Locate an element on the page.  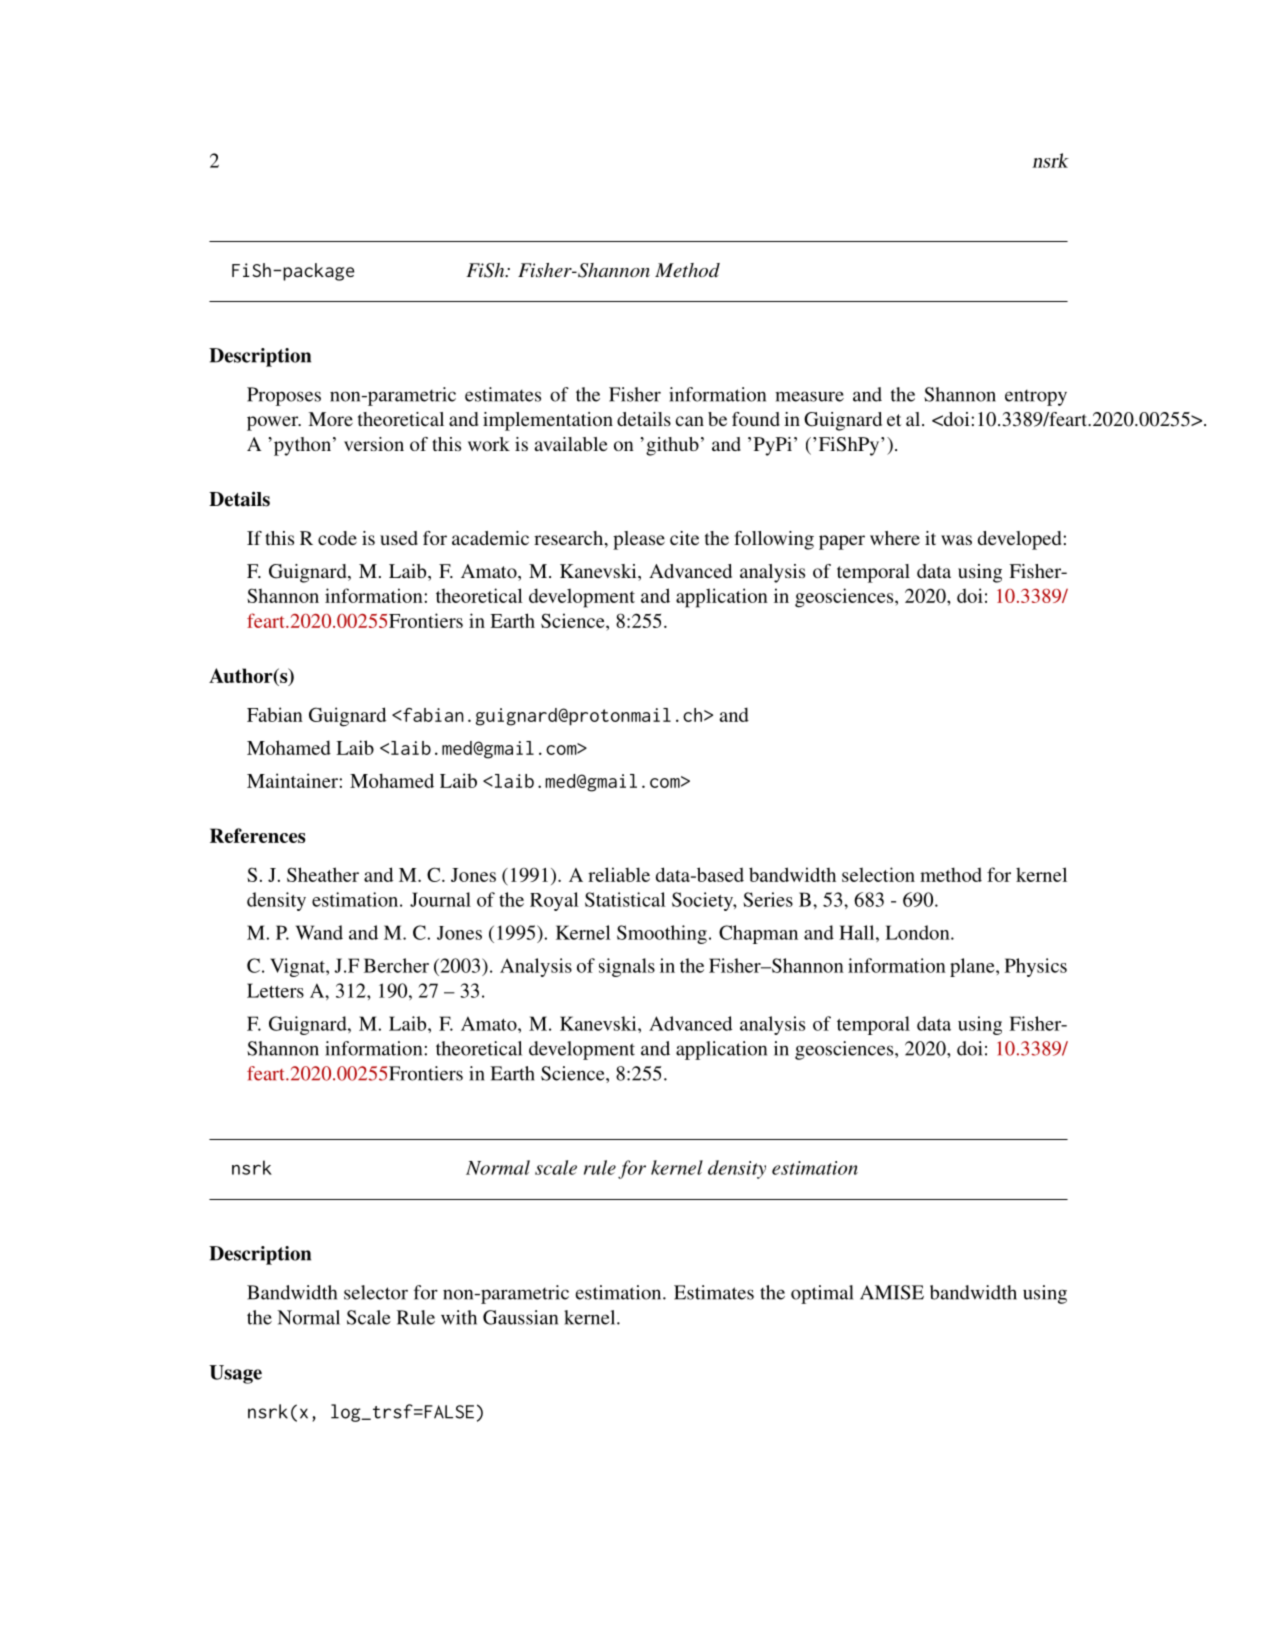
reliable is located at coordinates (619, 874).
